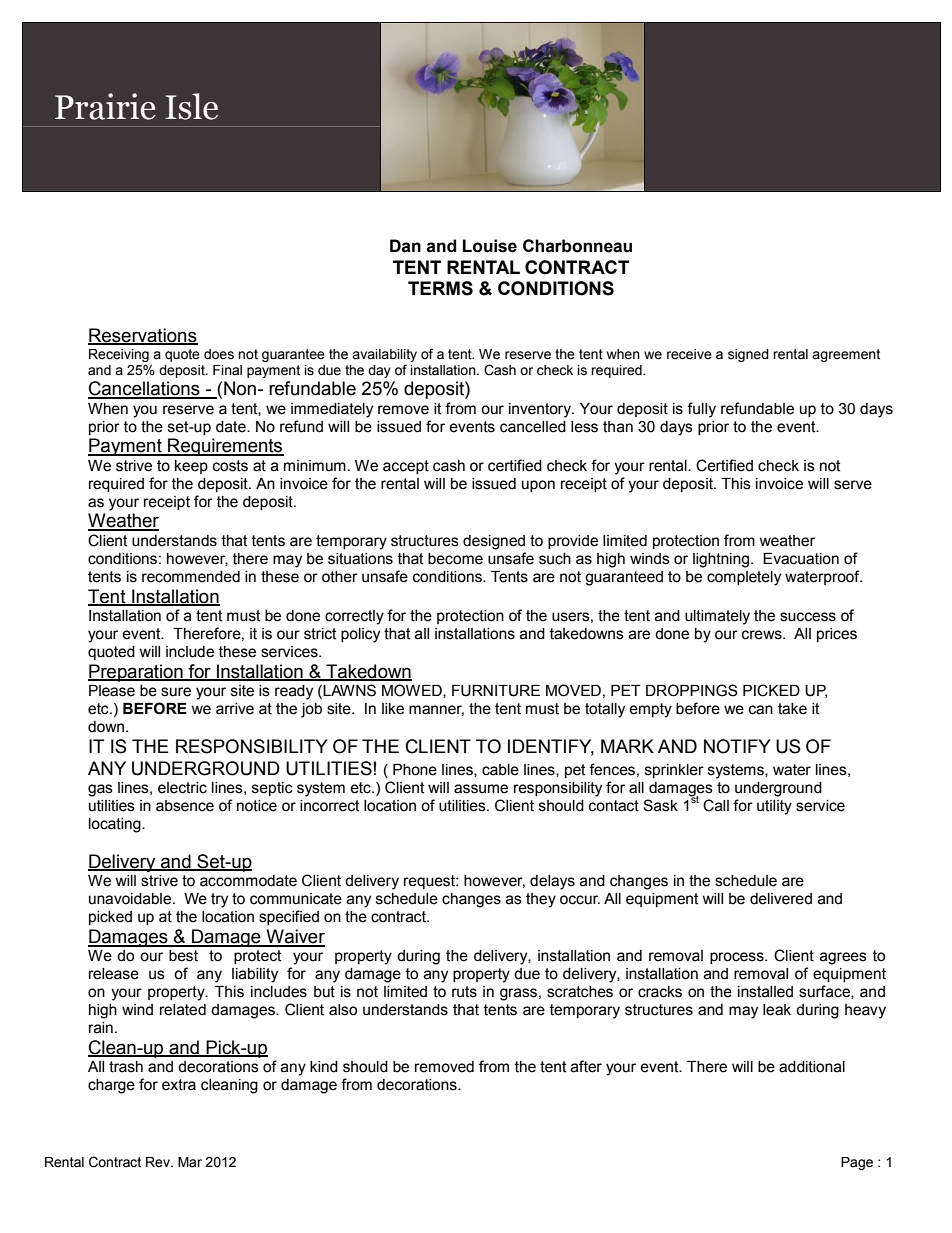  What do you see at coordinates (191, 577) in the page?
I see `recommended` at bounding box center [191, 577].
